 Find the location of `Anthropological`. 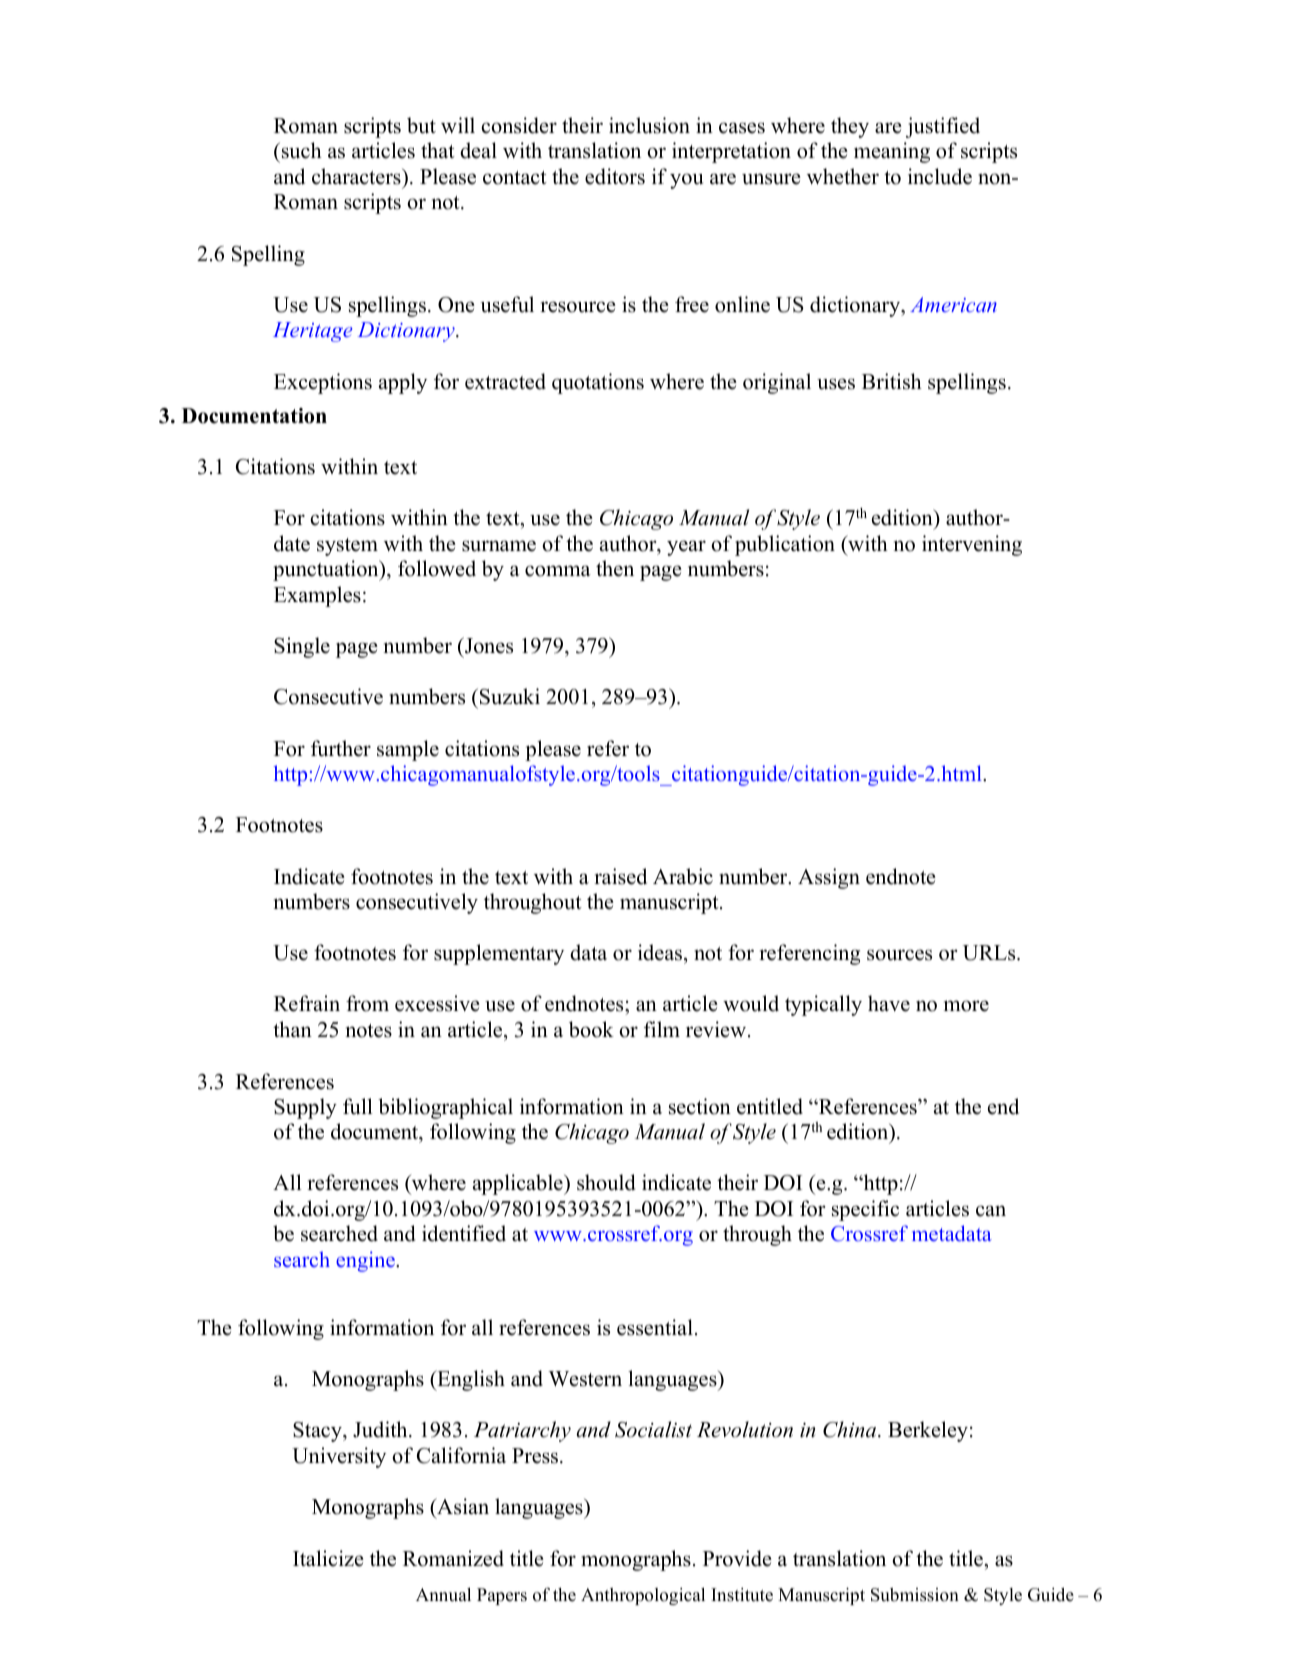

Anthropological is located at coordinates (643, 1596).
